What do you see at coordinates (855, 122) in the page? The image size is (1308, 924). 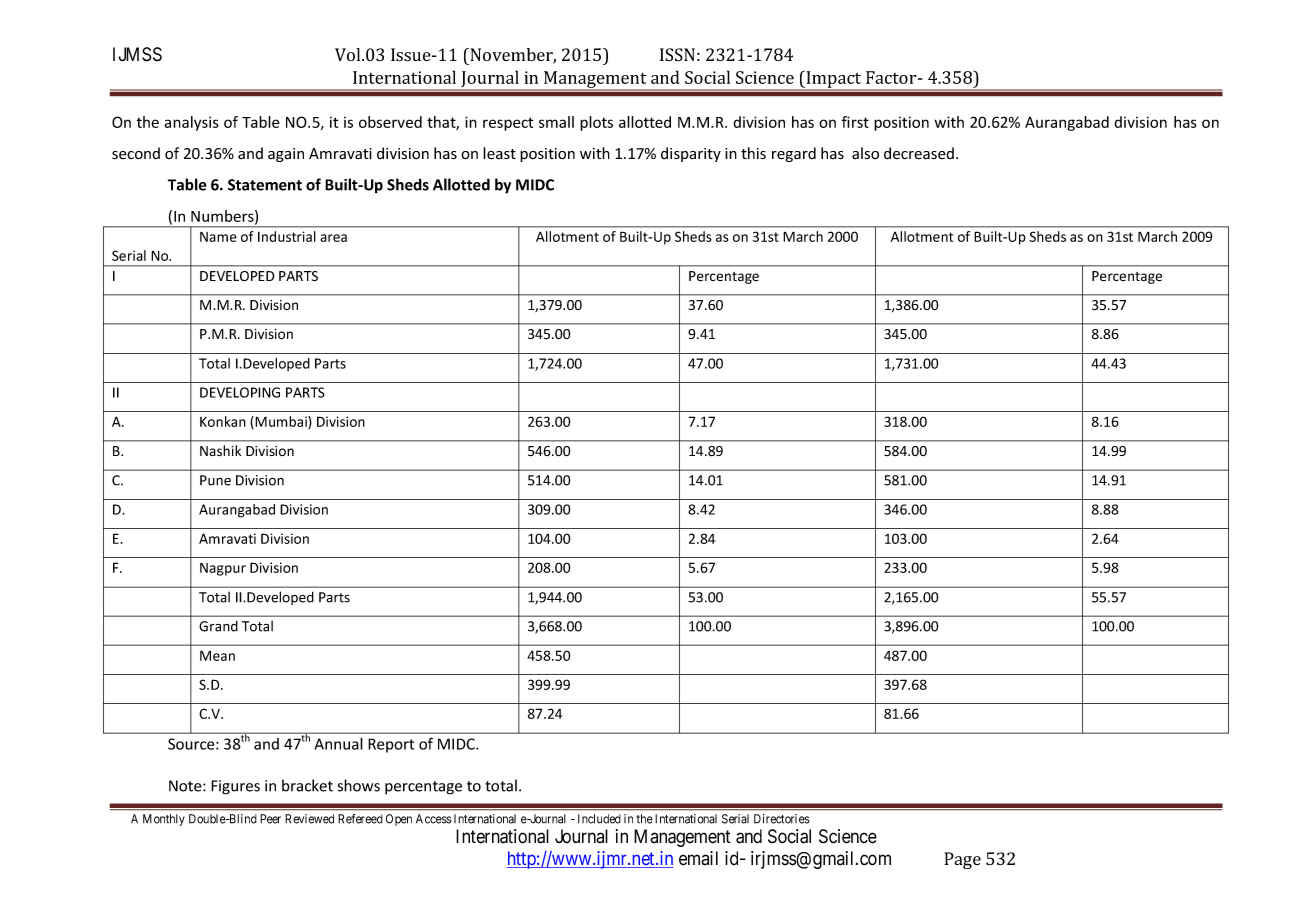 I see `first` at bounding box center [855, 122].
